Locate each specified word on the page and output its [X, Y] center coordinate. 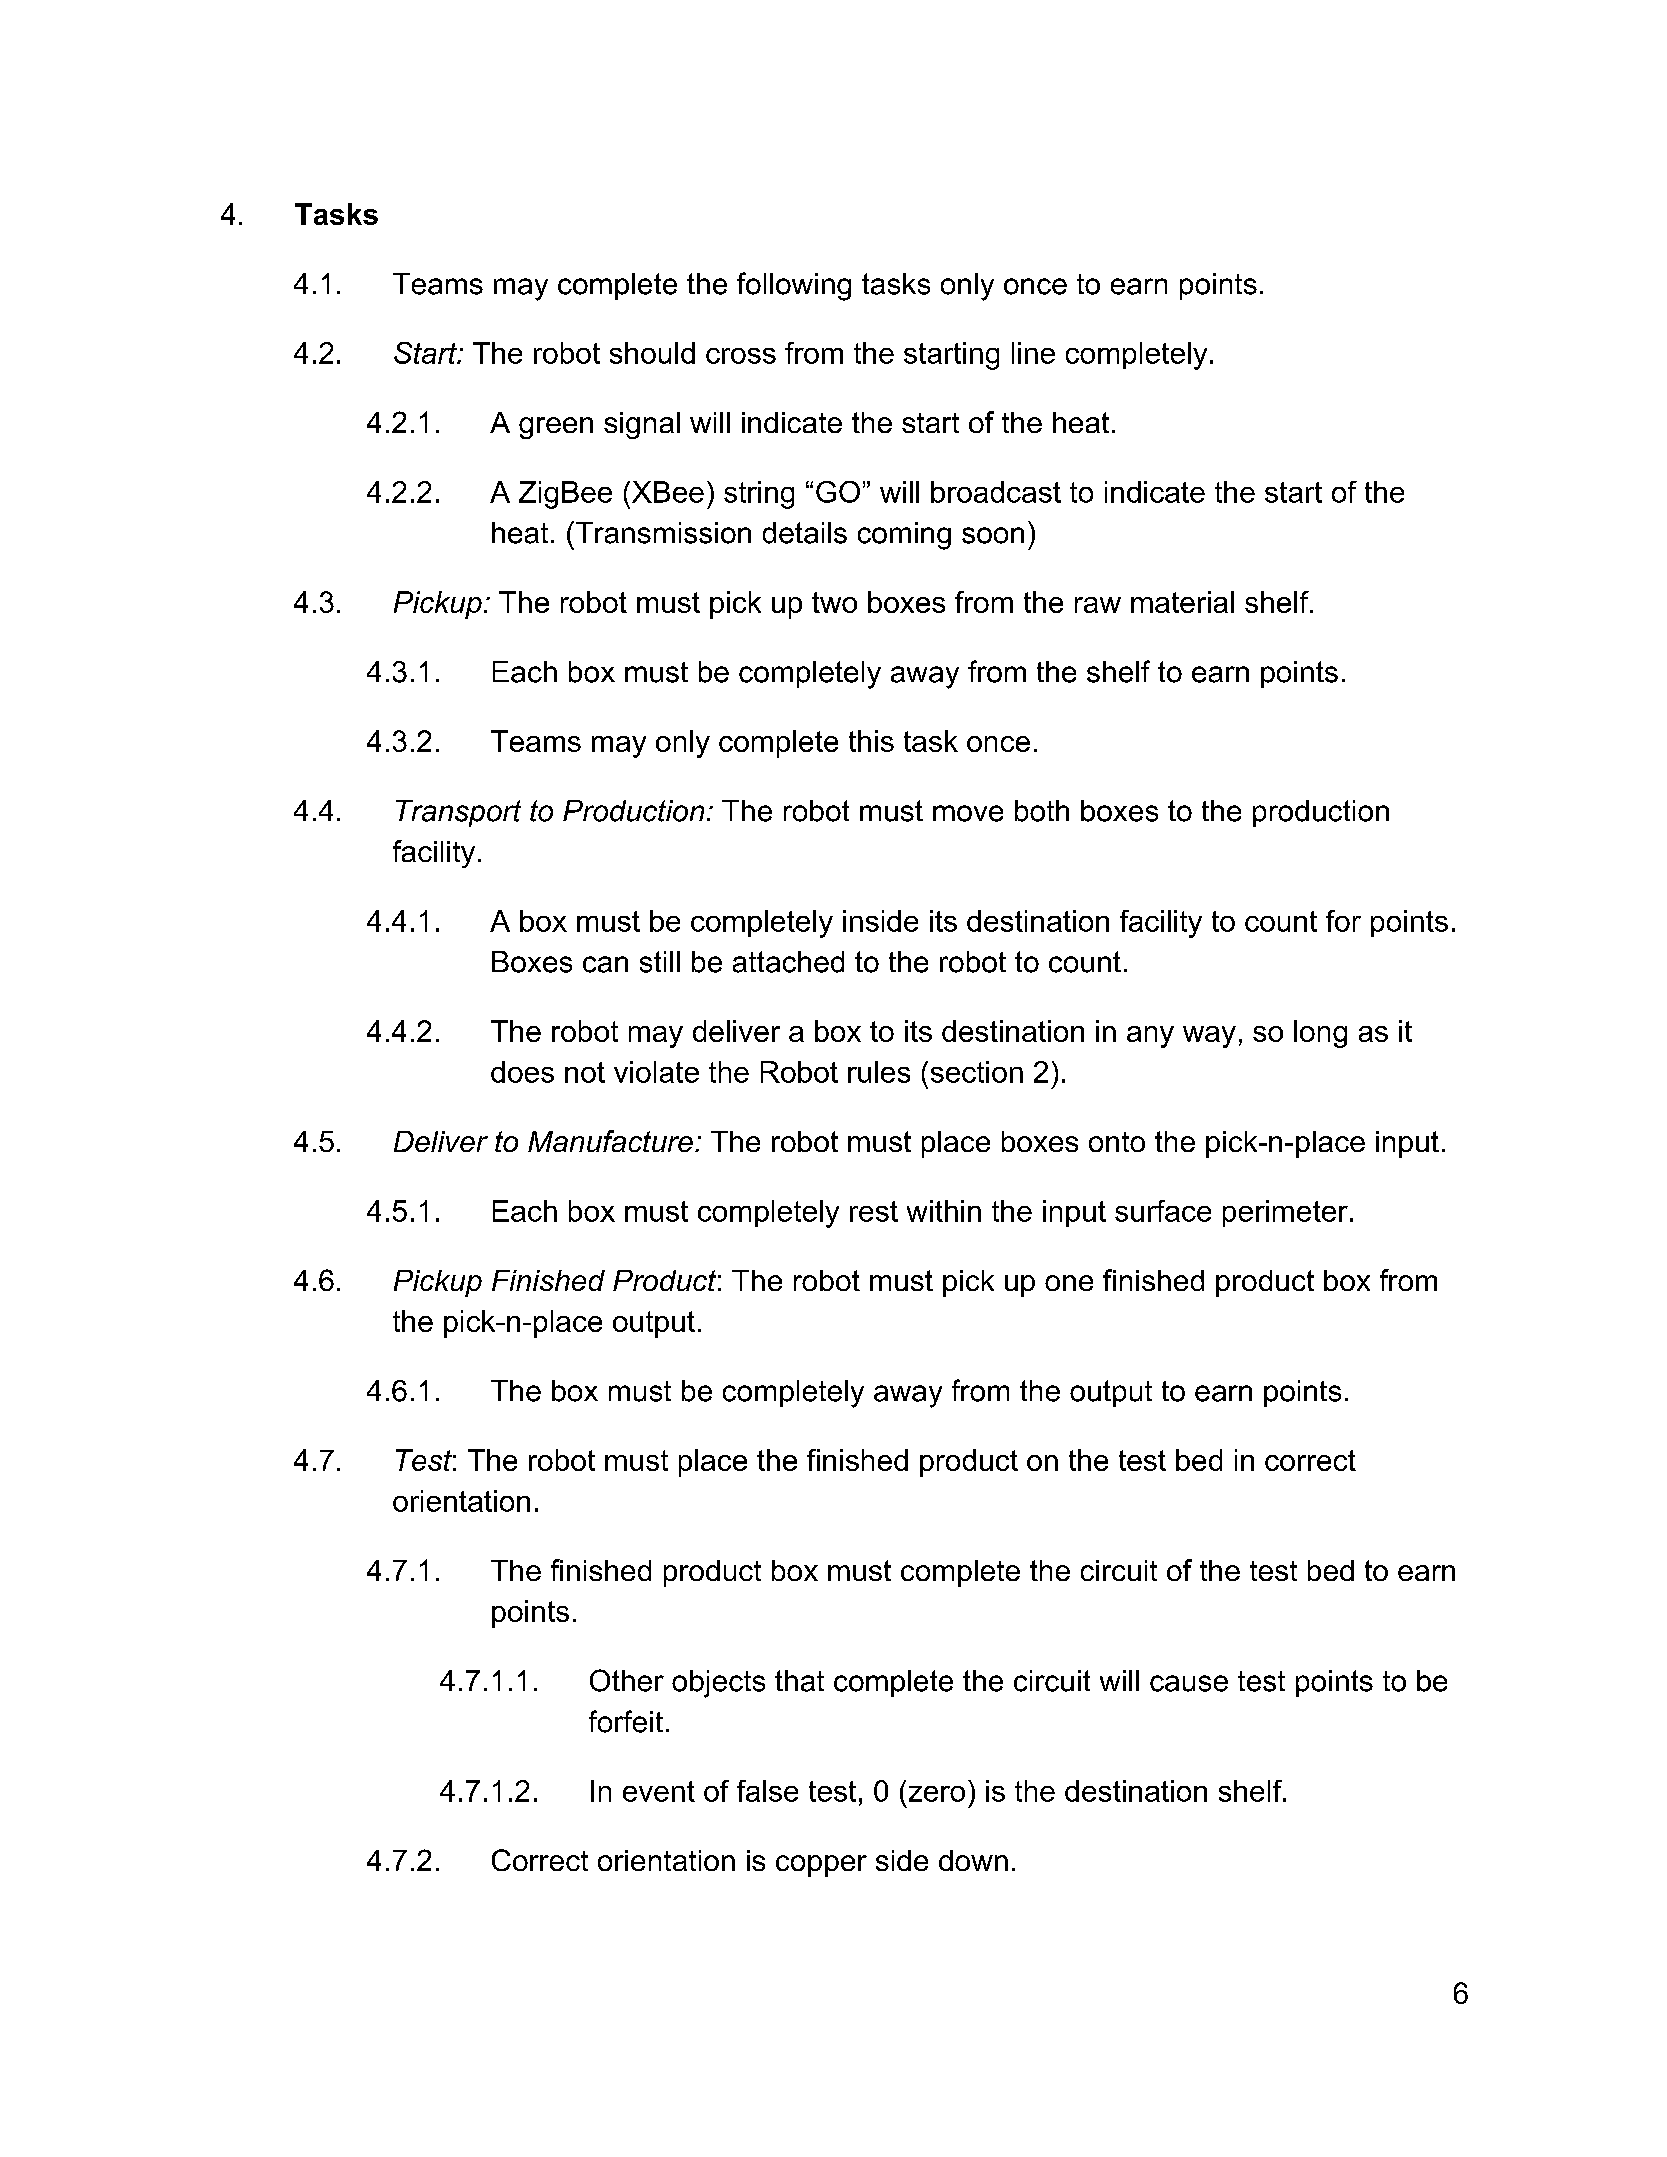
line [1033, 353]
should [652, 353]
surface [1163, 1211]
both [1042, 811]
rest [874, 1211]
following [794, 286]
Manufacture [610, 1141]
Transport [458, 813]
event [659, 1791]
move [968, 813]
